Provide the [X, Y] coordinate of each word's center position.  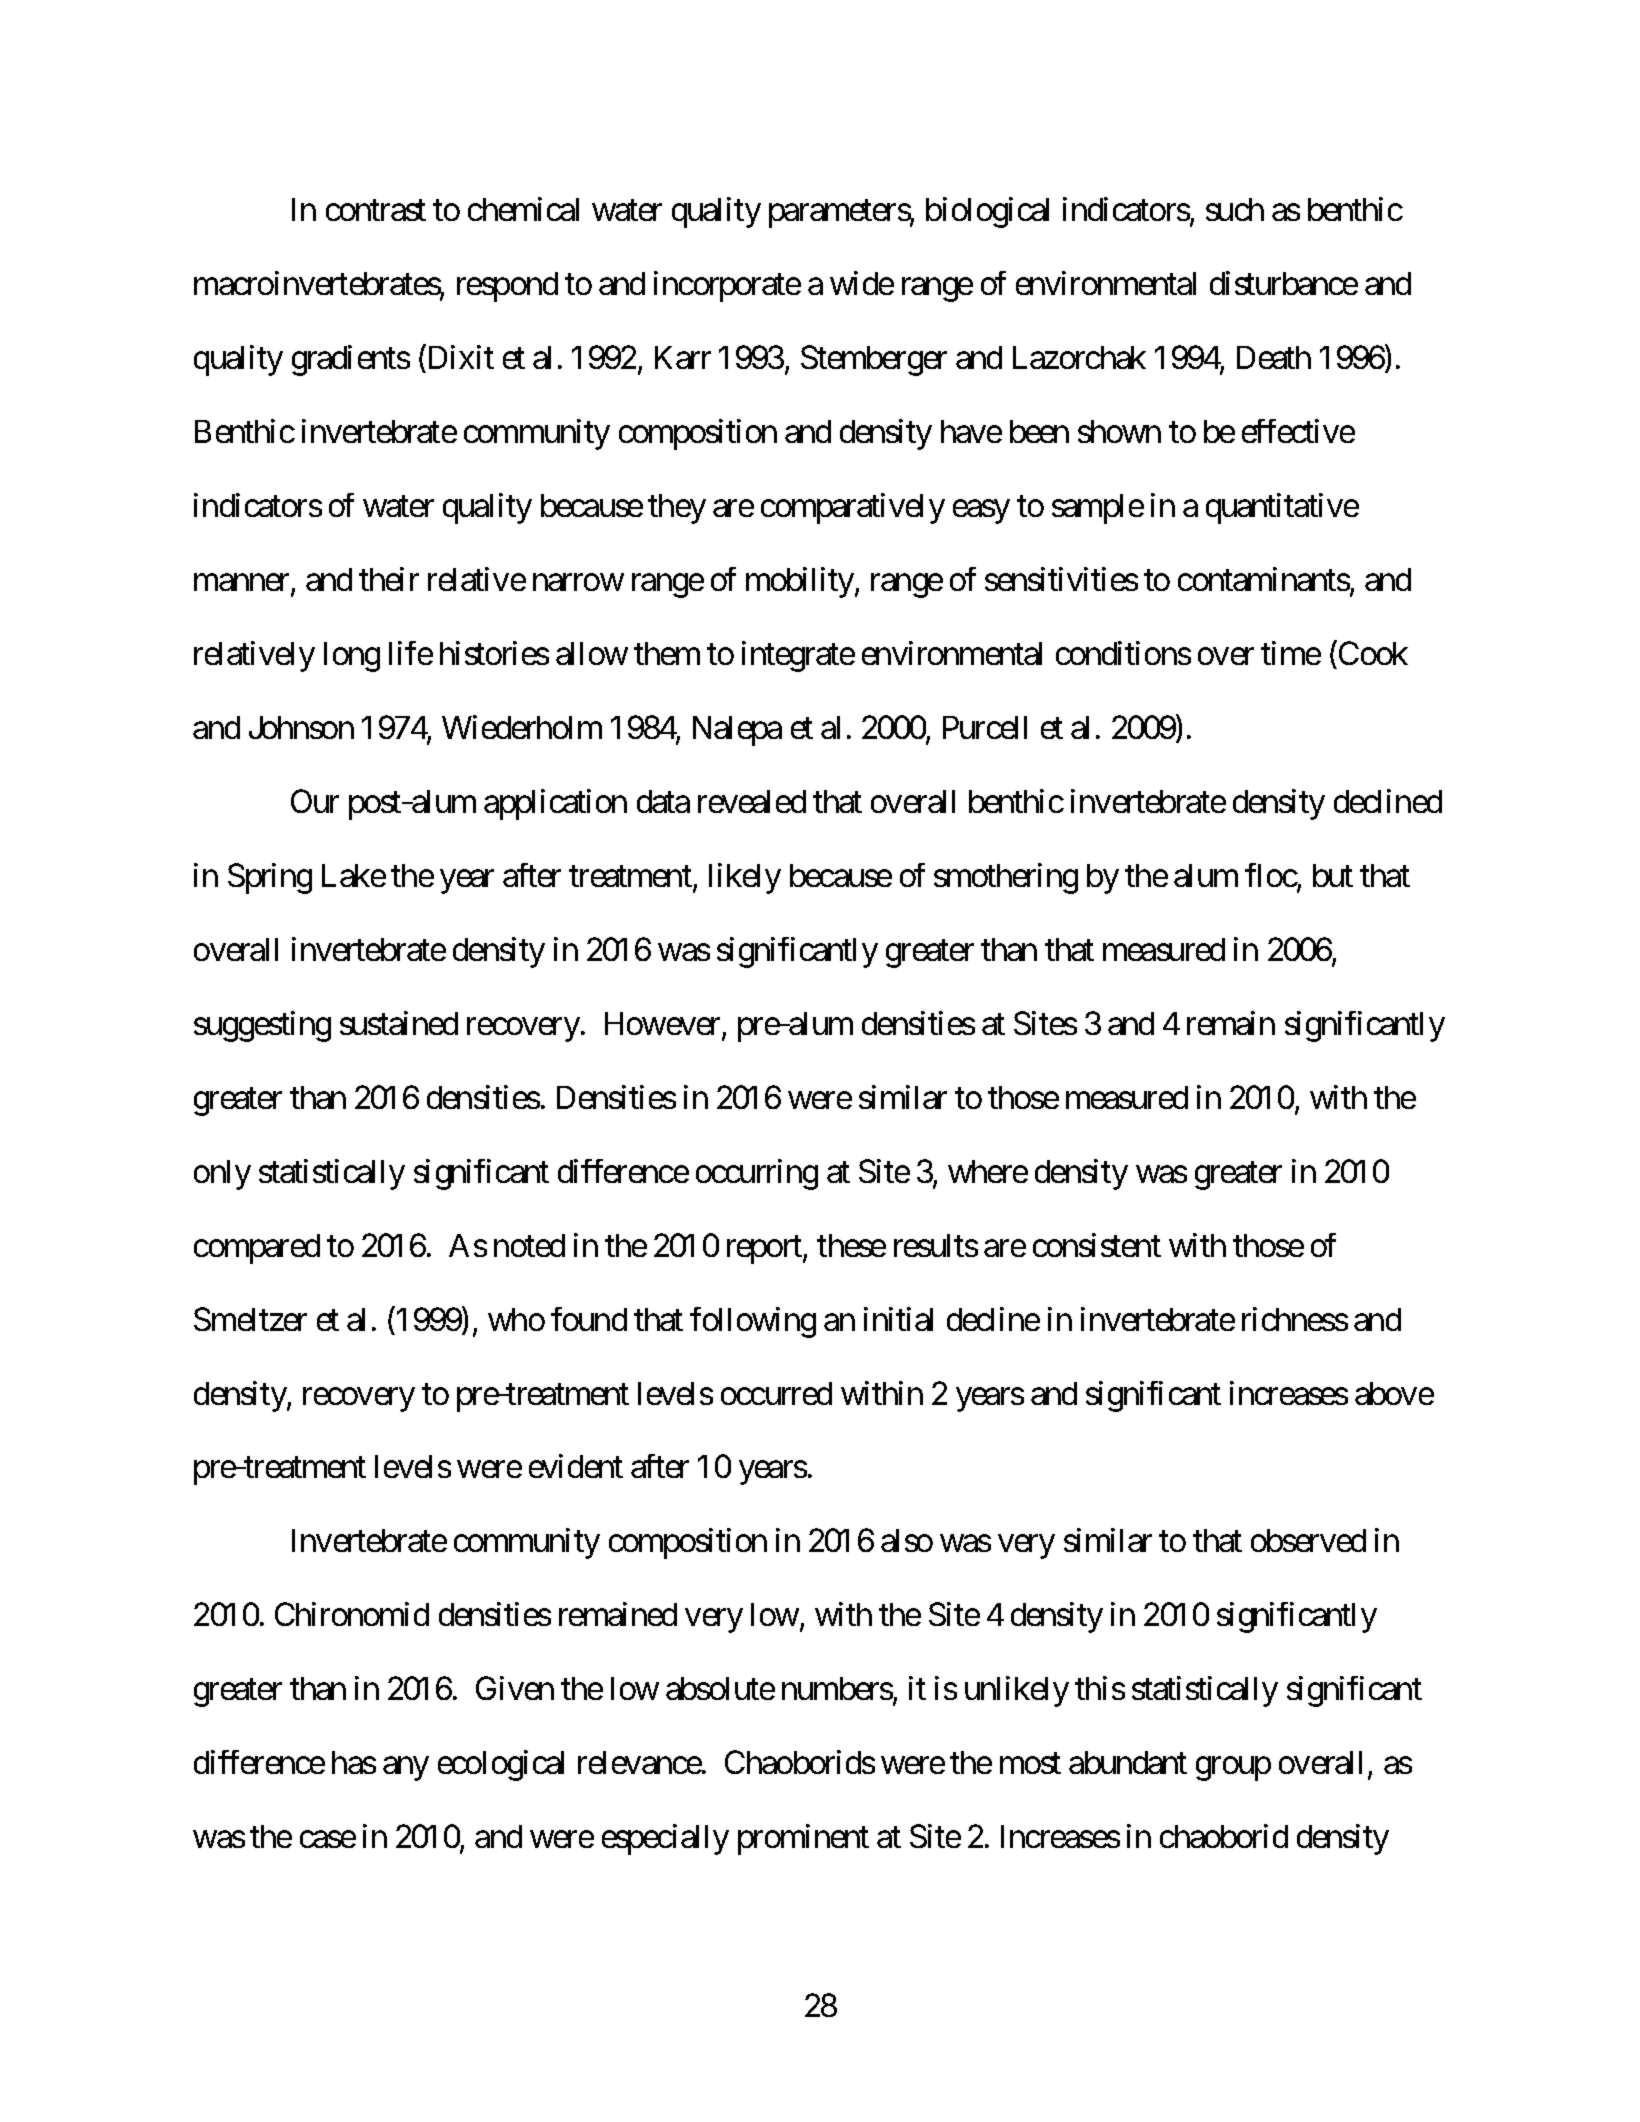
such [1235, 209]
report [765, 1250]
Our [315, 801]
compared [257, 1249]
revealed [752, 801]
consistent [1097, 1245]
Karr [683, 357]
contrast [376, 211]
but [1333, 875]
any [405, 1769]
